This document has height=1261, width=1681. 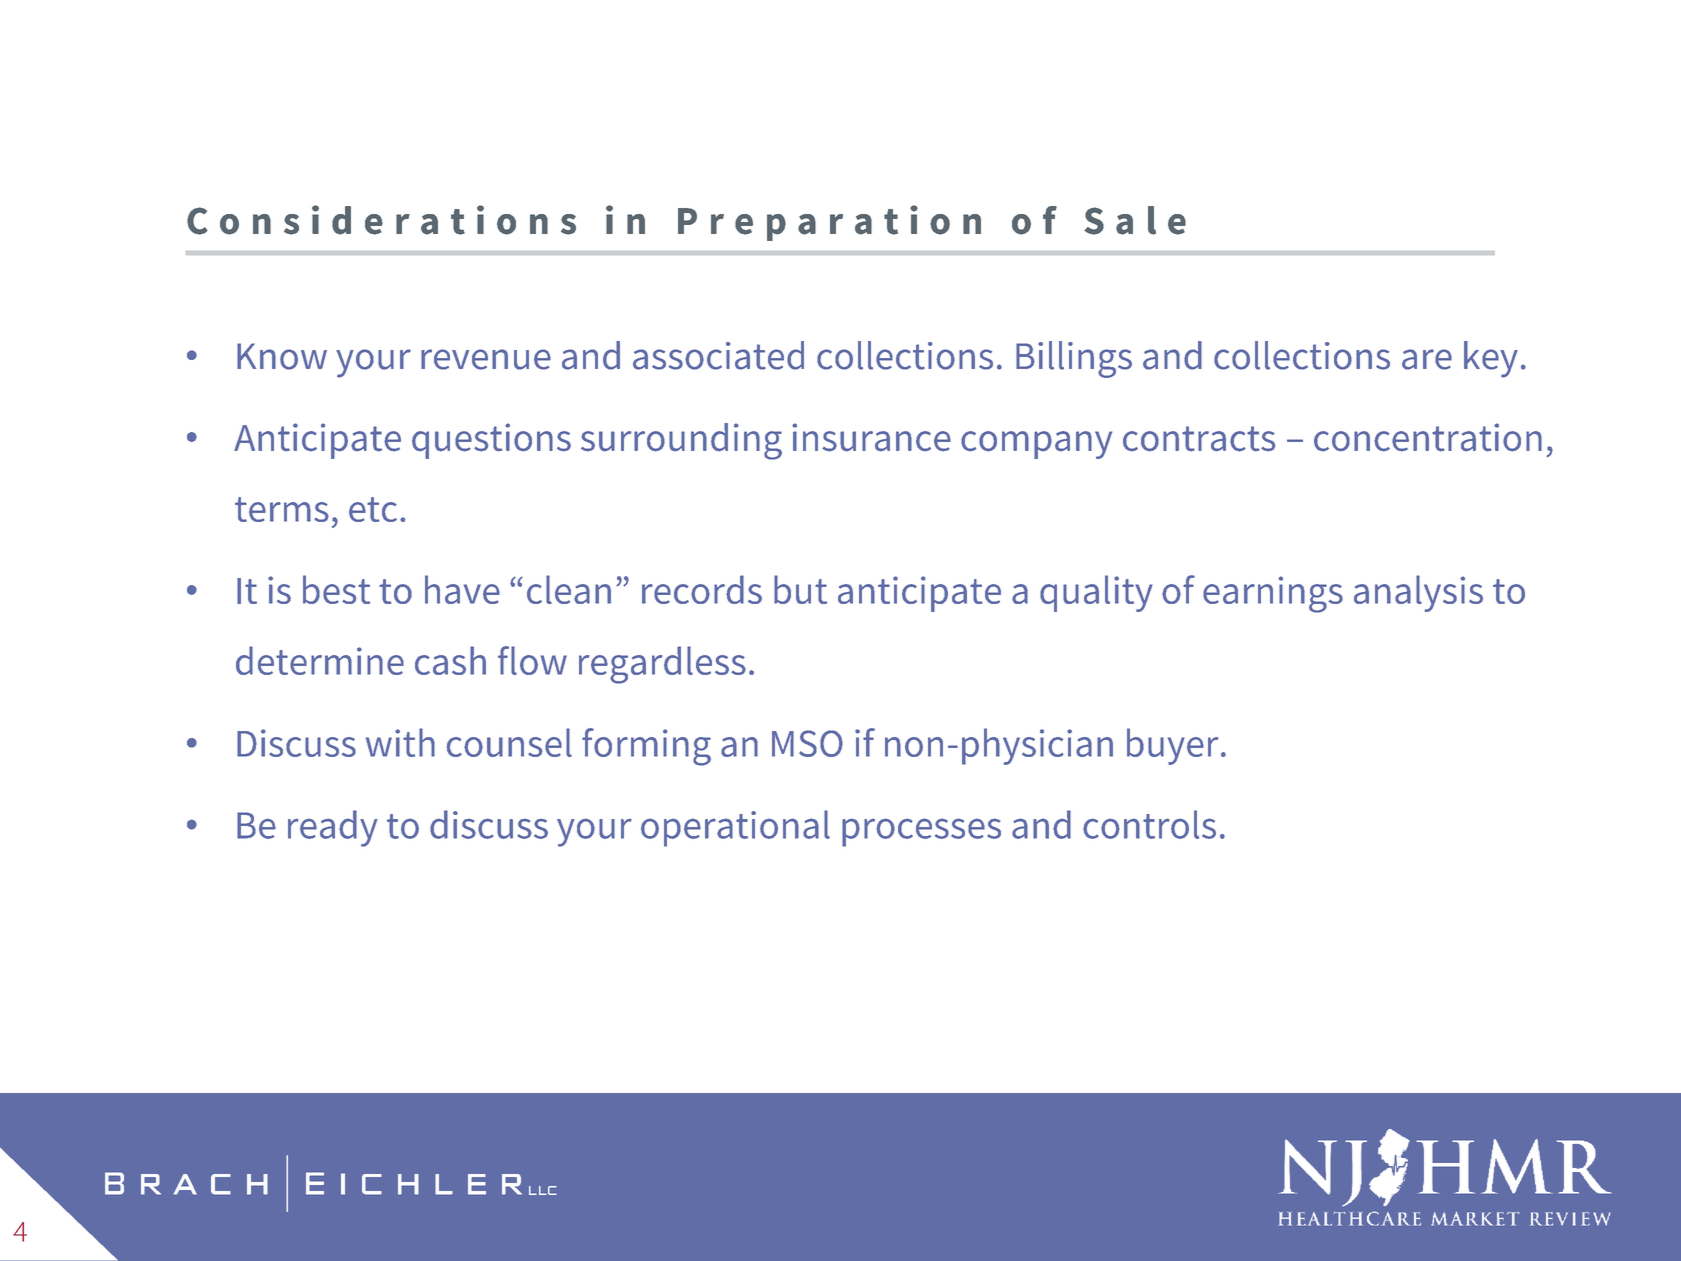 What do you see at coordinates (1172, 746) in the document?
I see `buyer` at bounding box center [1172, 746].
